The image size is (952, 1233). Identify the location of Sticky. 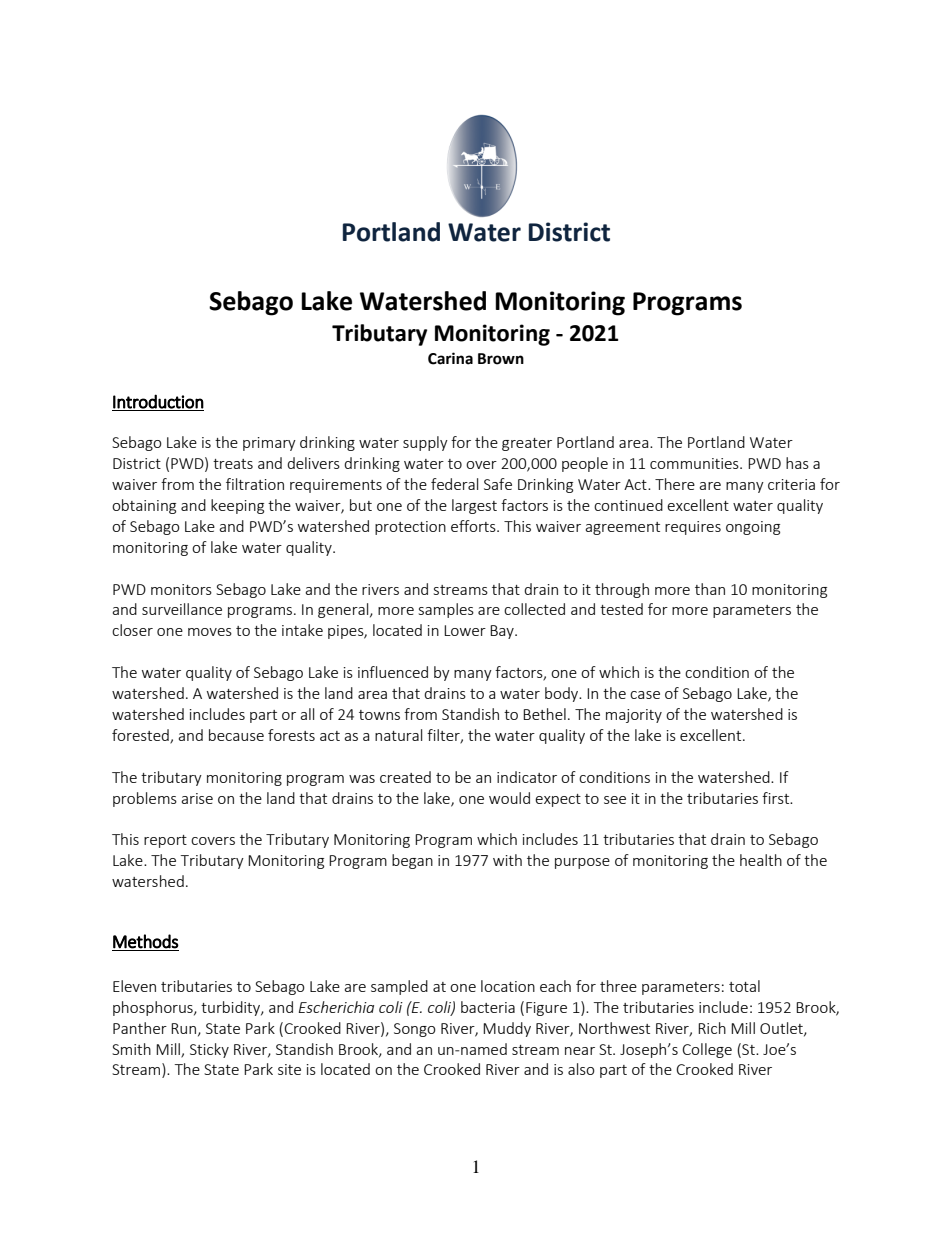
(209, 1050).
